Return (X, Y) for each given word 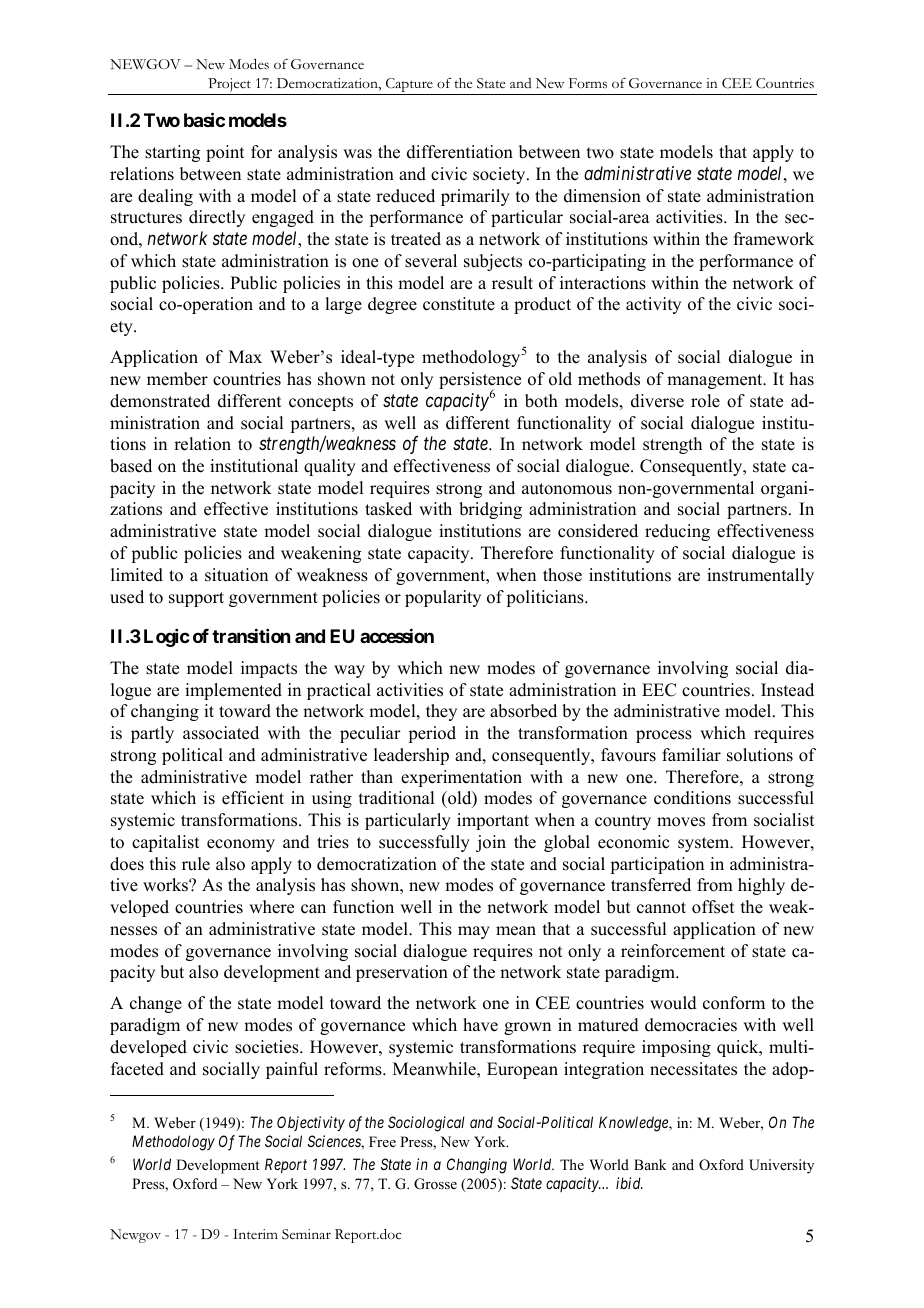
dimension (602, 196)
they (441, 712)
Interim (255, 1234)
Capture (409, 86)
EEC (659, 690)
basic (204, 120)
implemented (233, 691)
